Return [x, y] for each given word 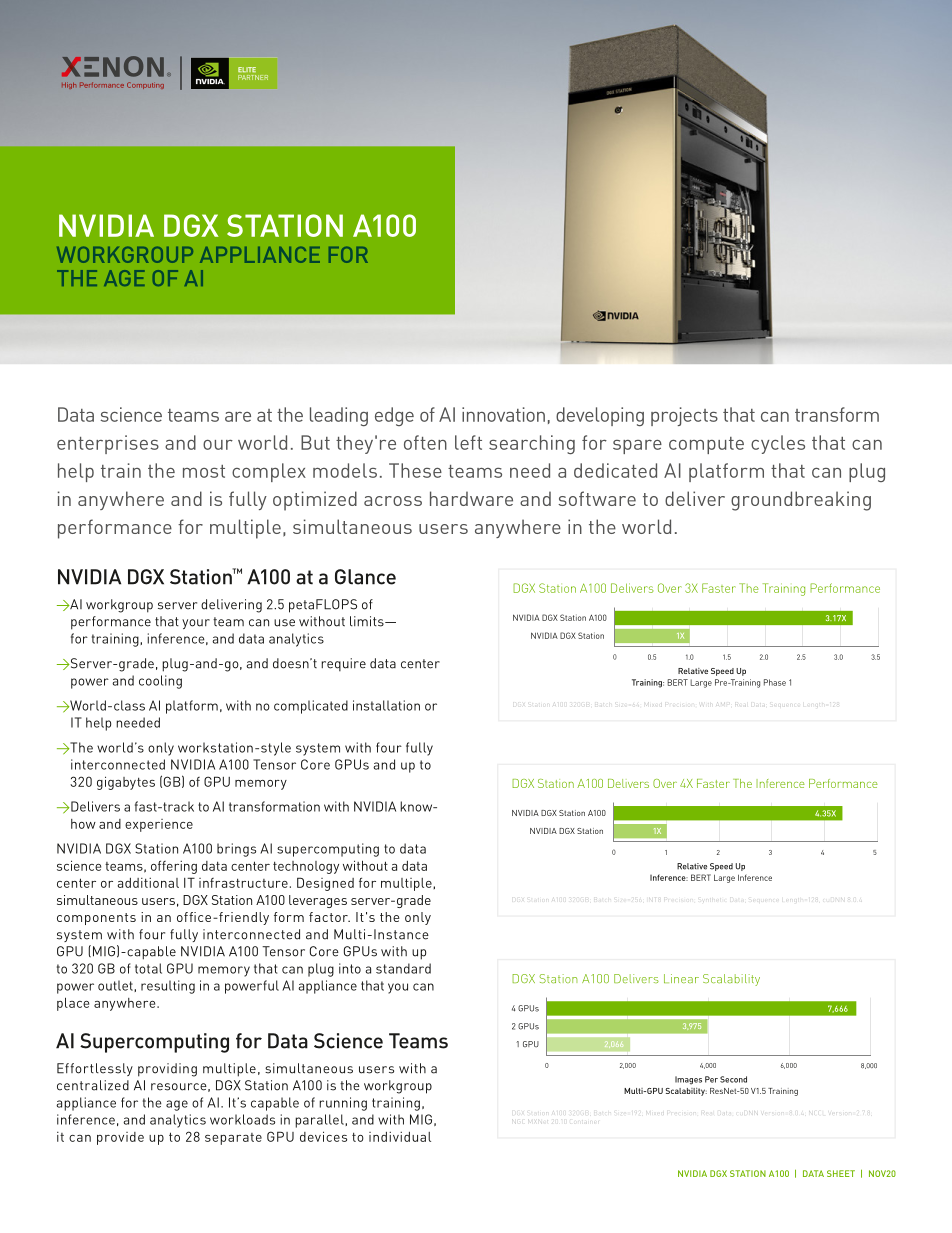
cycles [778, 444]
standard [403, 968]
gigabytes [126, 783]
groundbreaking [801, 501]
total [148, 968]
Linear [681, 978]
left [468, 442]
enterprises [108, 444]
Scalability [731, 980]
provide [120, 1138]
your [196, 624]
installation [386, 705]
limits [368, 621]
